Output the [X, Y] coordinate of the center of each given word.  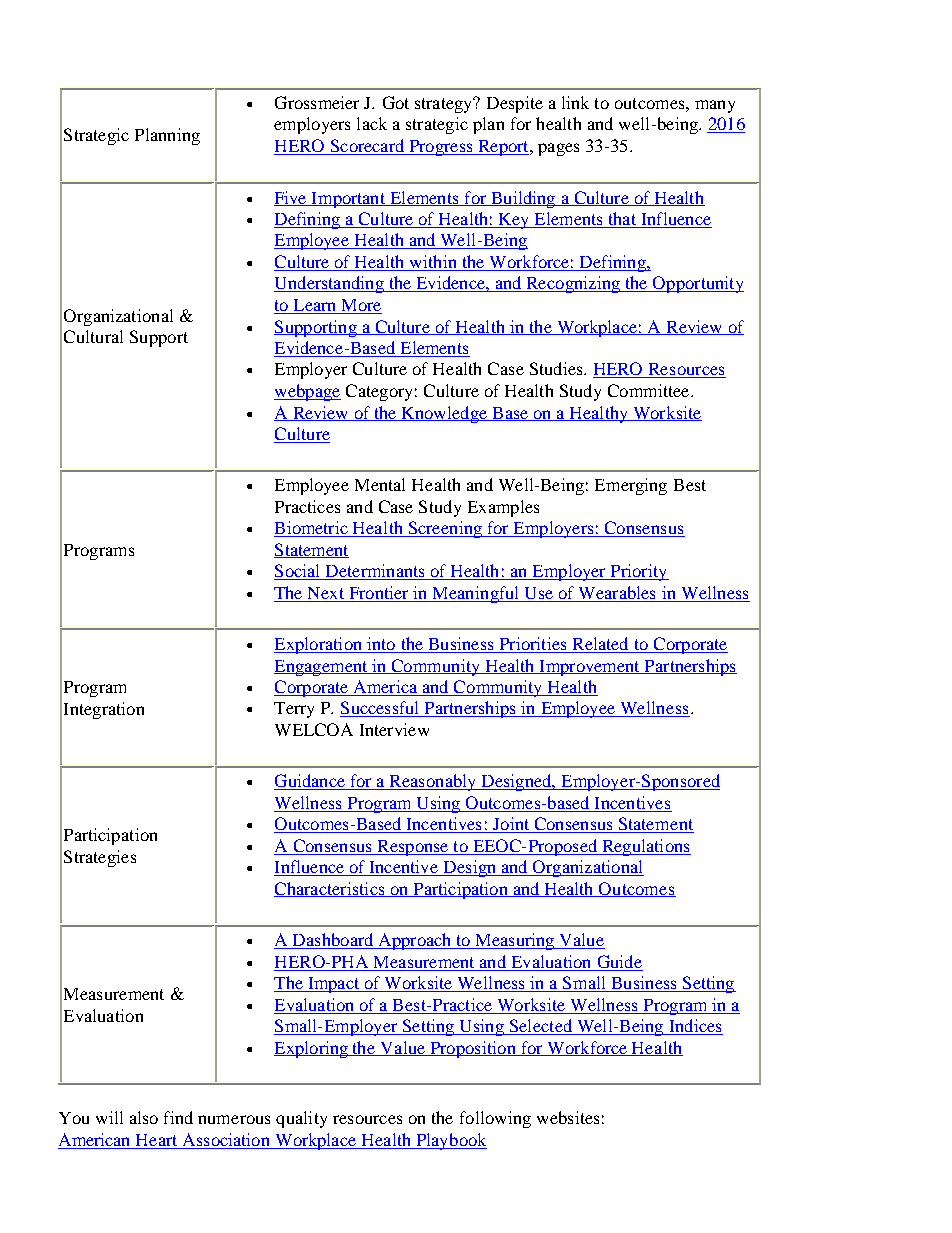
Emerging [631, 486]
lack [372, 123]
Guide [619, 963]
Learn [315, 306]
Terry [294, 710]
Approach [415, 941]
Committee [650, 390]
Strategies [100, 858]
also [144, 1117]
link [575, 102]
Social [298, 572]
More [360, 306]
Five [291, 198]
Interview [394, 729]
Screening [445, 529]
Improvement [589, 668]
